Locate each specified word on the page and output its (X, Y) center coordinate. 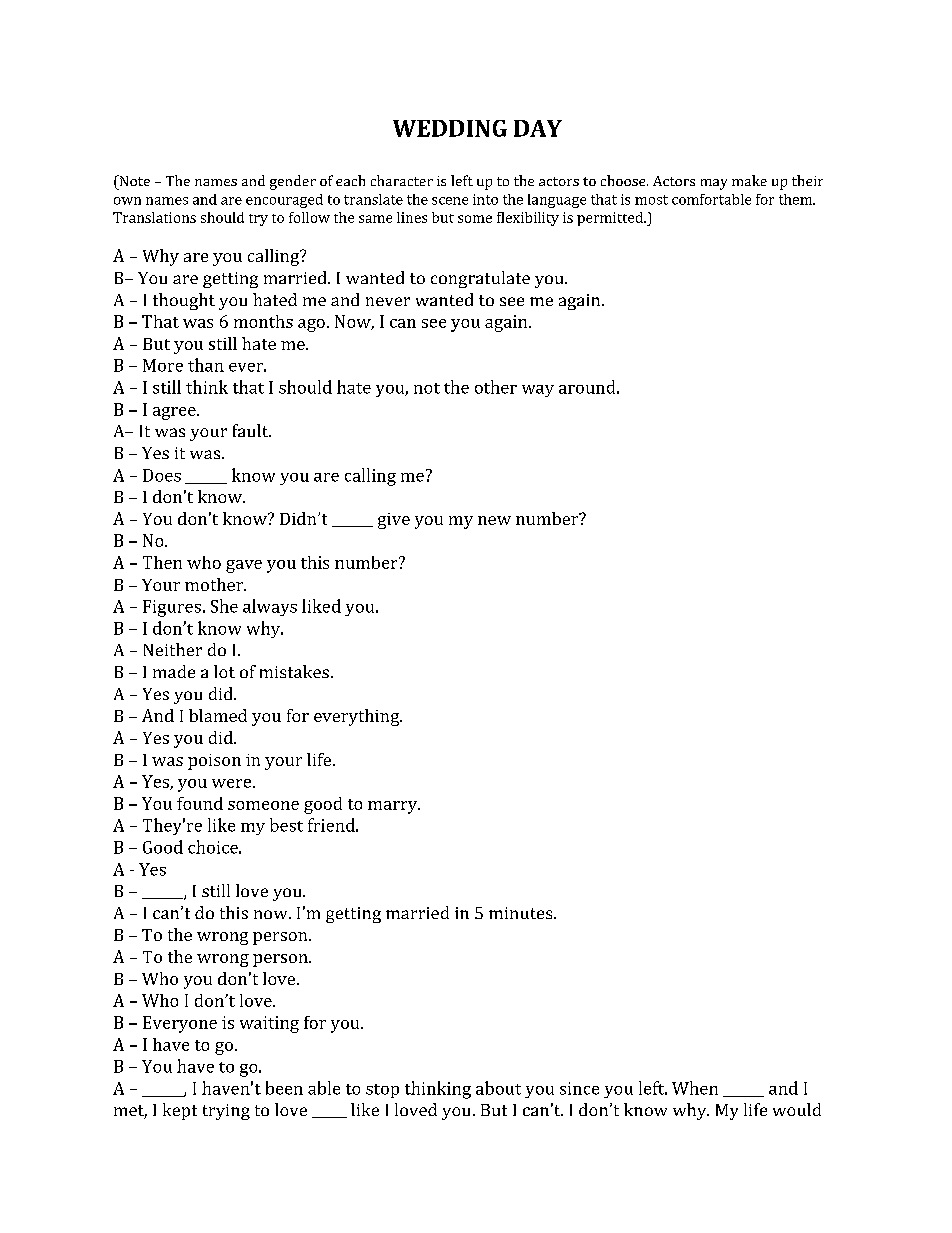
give (394, 521)
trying (226, 1112)
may (714, 184)
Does (162, 475)
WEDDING (450, 128)
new (494, 520)
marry (394, 807)
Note (133, 180)
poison (214, 762)
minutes (522, 913)
